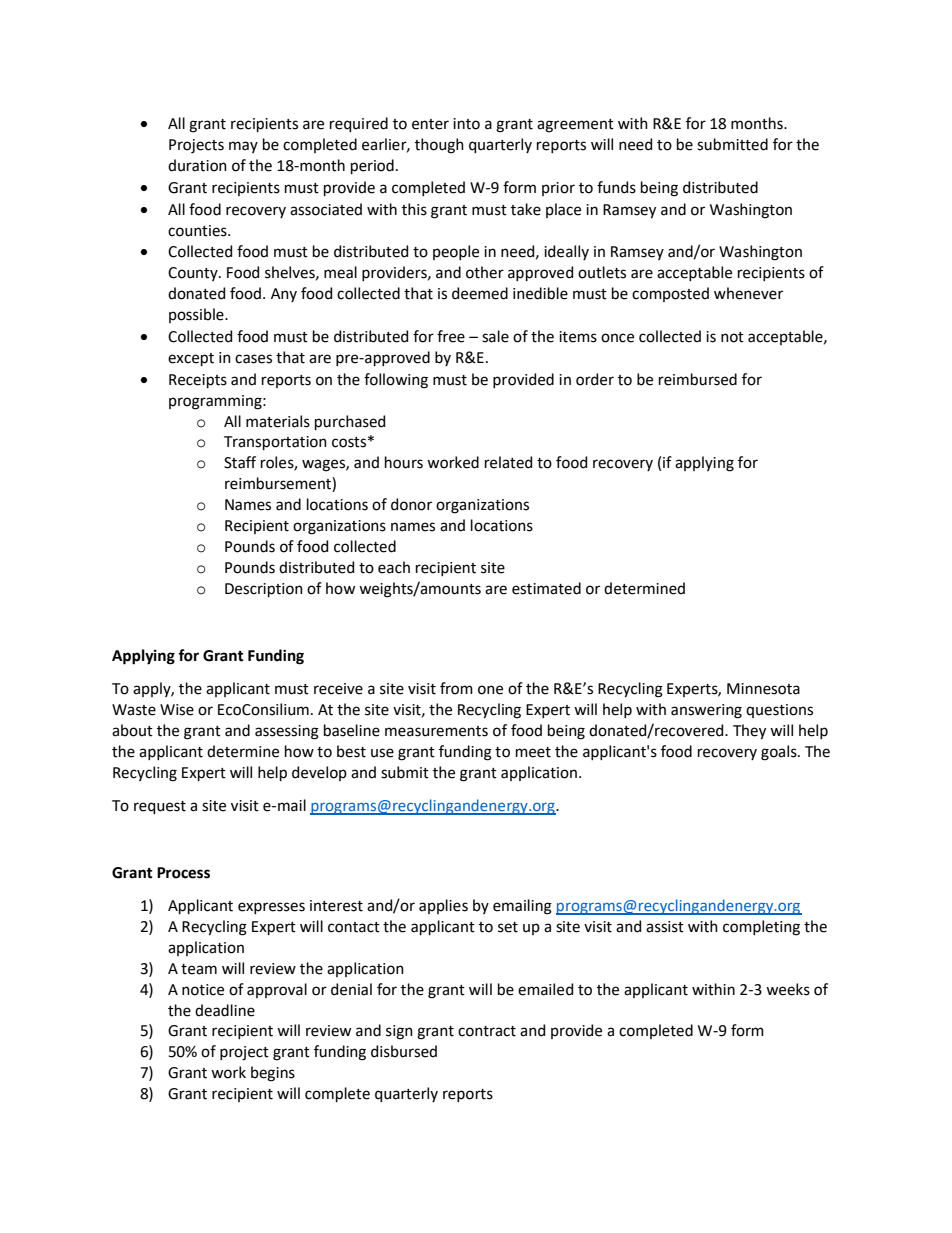  Describe the element at coordinates (394, 567) in the screenshot. I see `each` at that location.
